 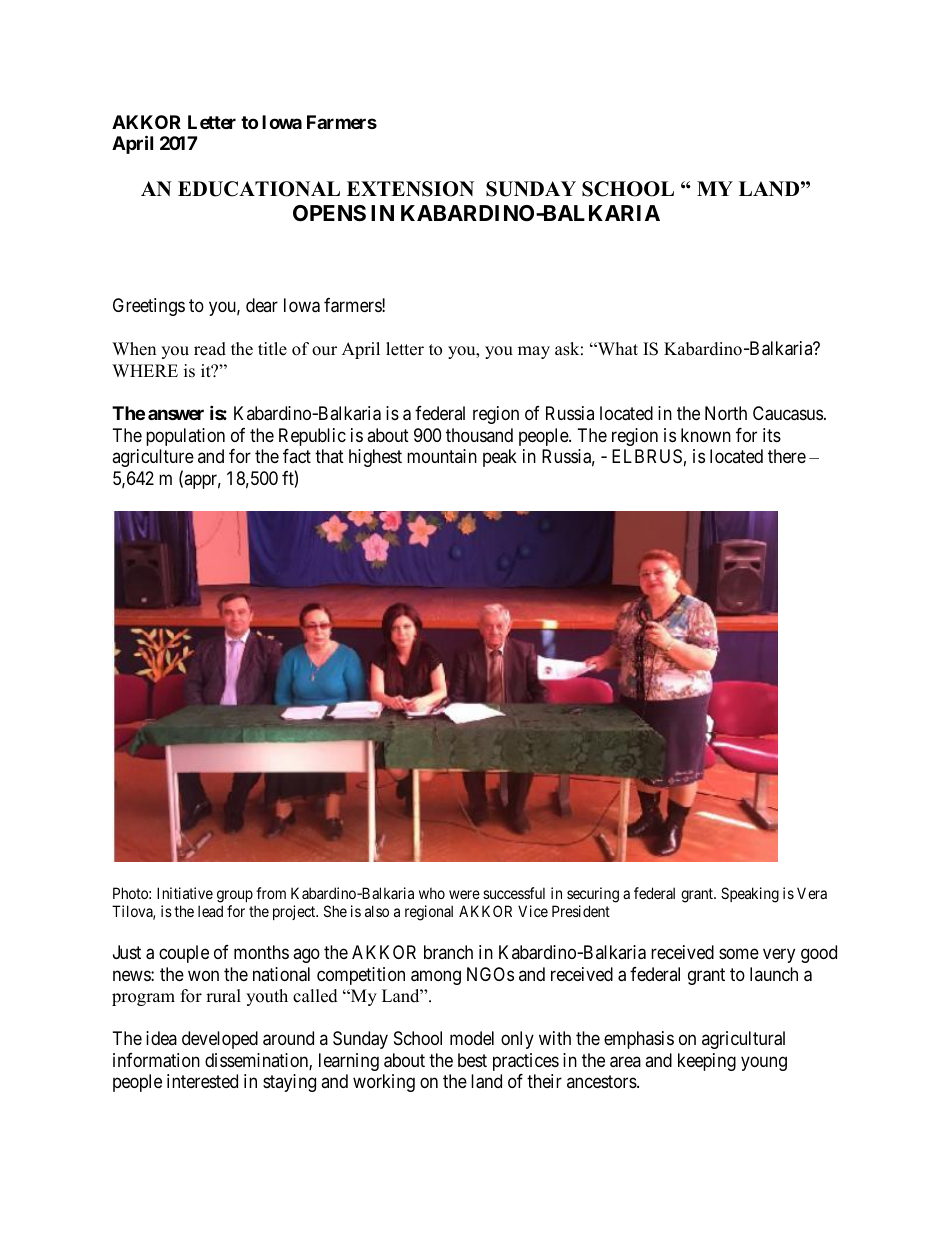 What do you see at coordinates (743, 1040) in the page?
I see `agricultural` at bounding box center [743, 1040].
